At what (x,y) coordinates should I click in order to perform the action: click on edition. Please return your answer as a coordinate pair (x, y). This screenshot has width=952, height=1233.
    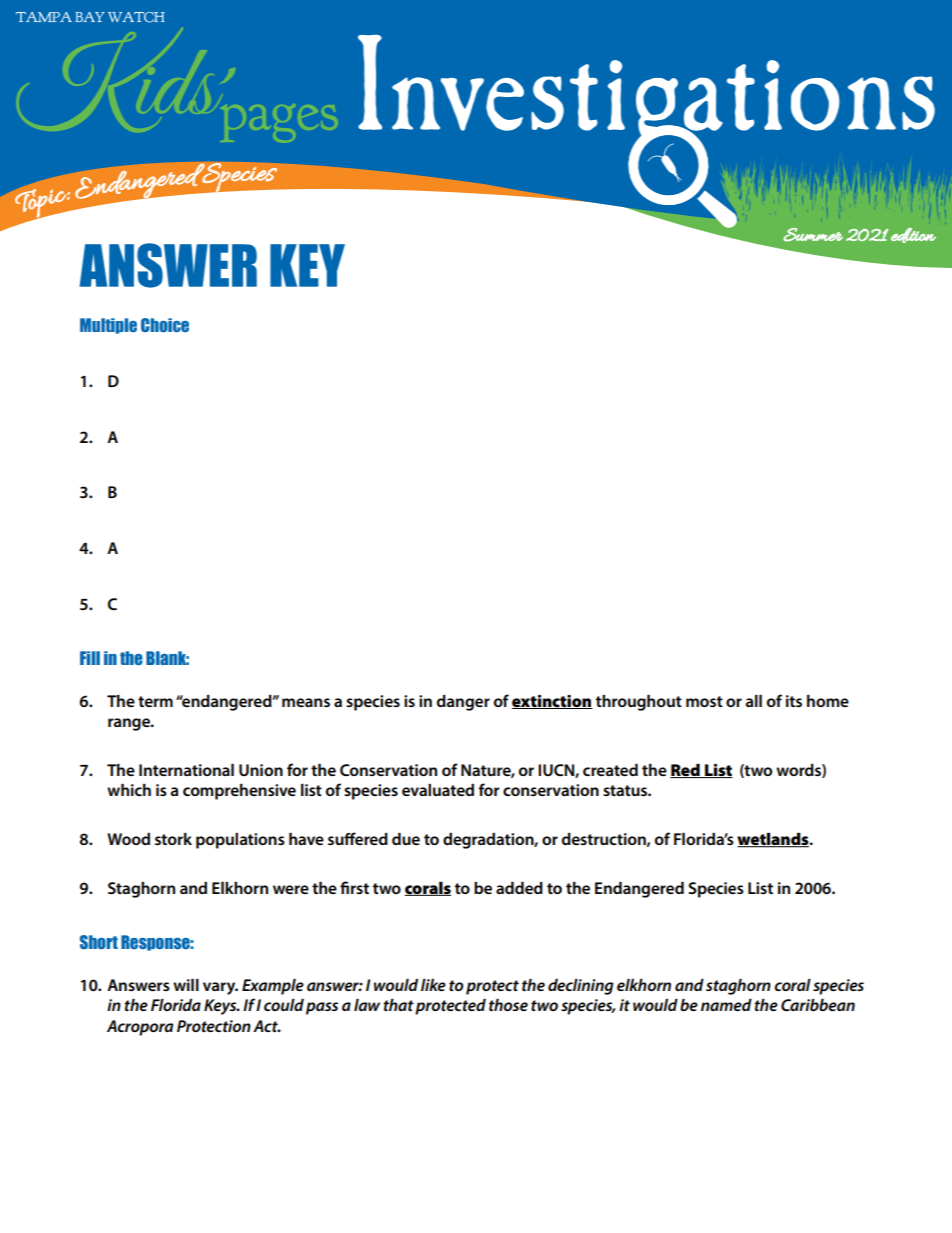
    Looking at the image, I should click on (913, 235).
